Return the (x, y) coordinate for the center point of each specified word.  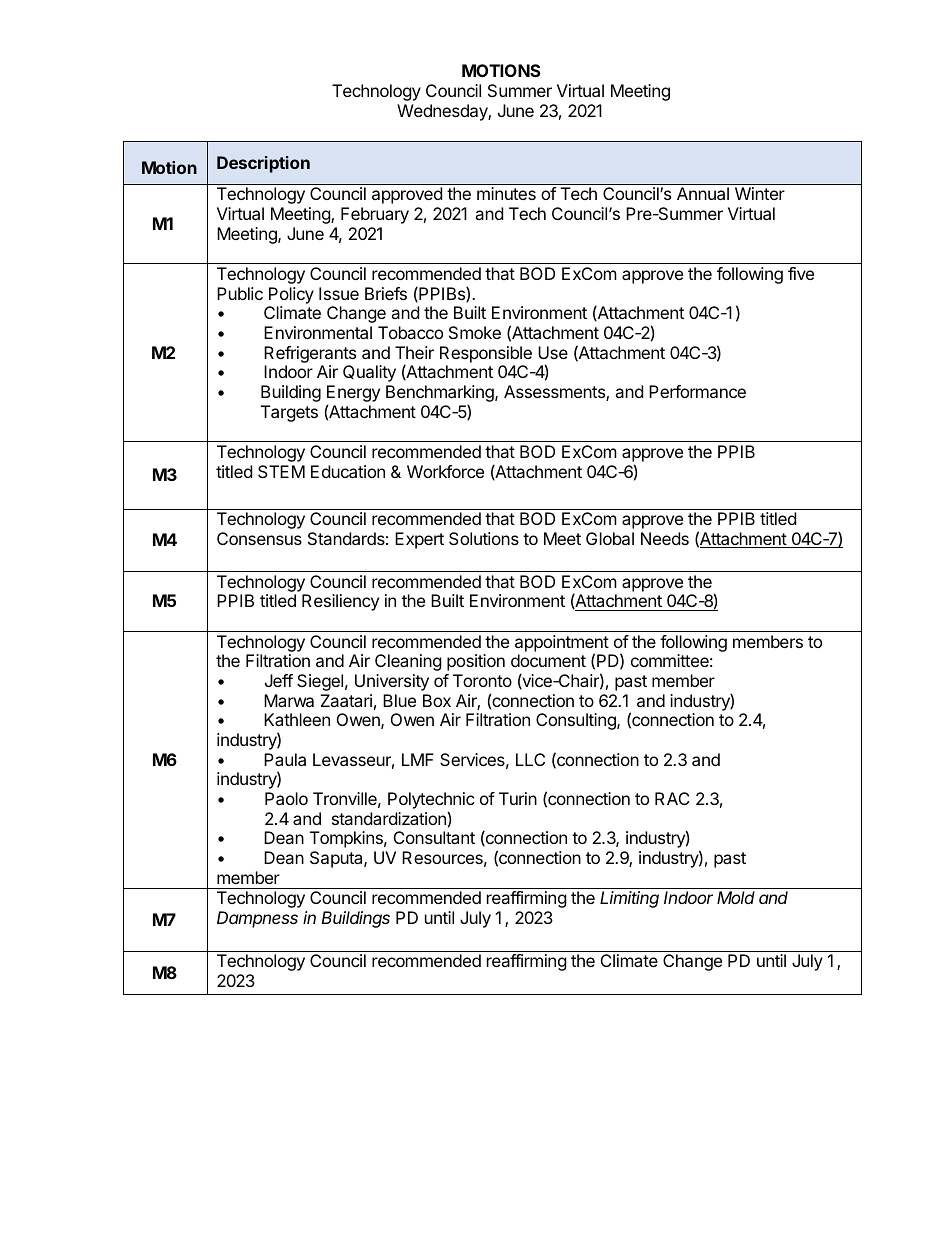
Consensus (259, 538)
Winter (760, 193)
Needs (665, 538)
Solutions (484, 538)
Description (263, 164)
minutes (506, 193)
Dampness (257, 919)
